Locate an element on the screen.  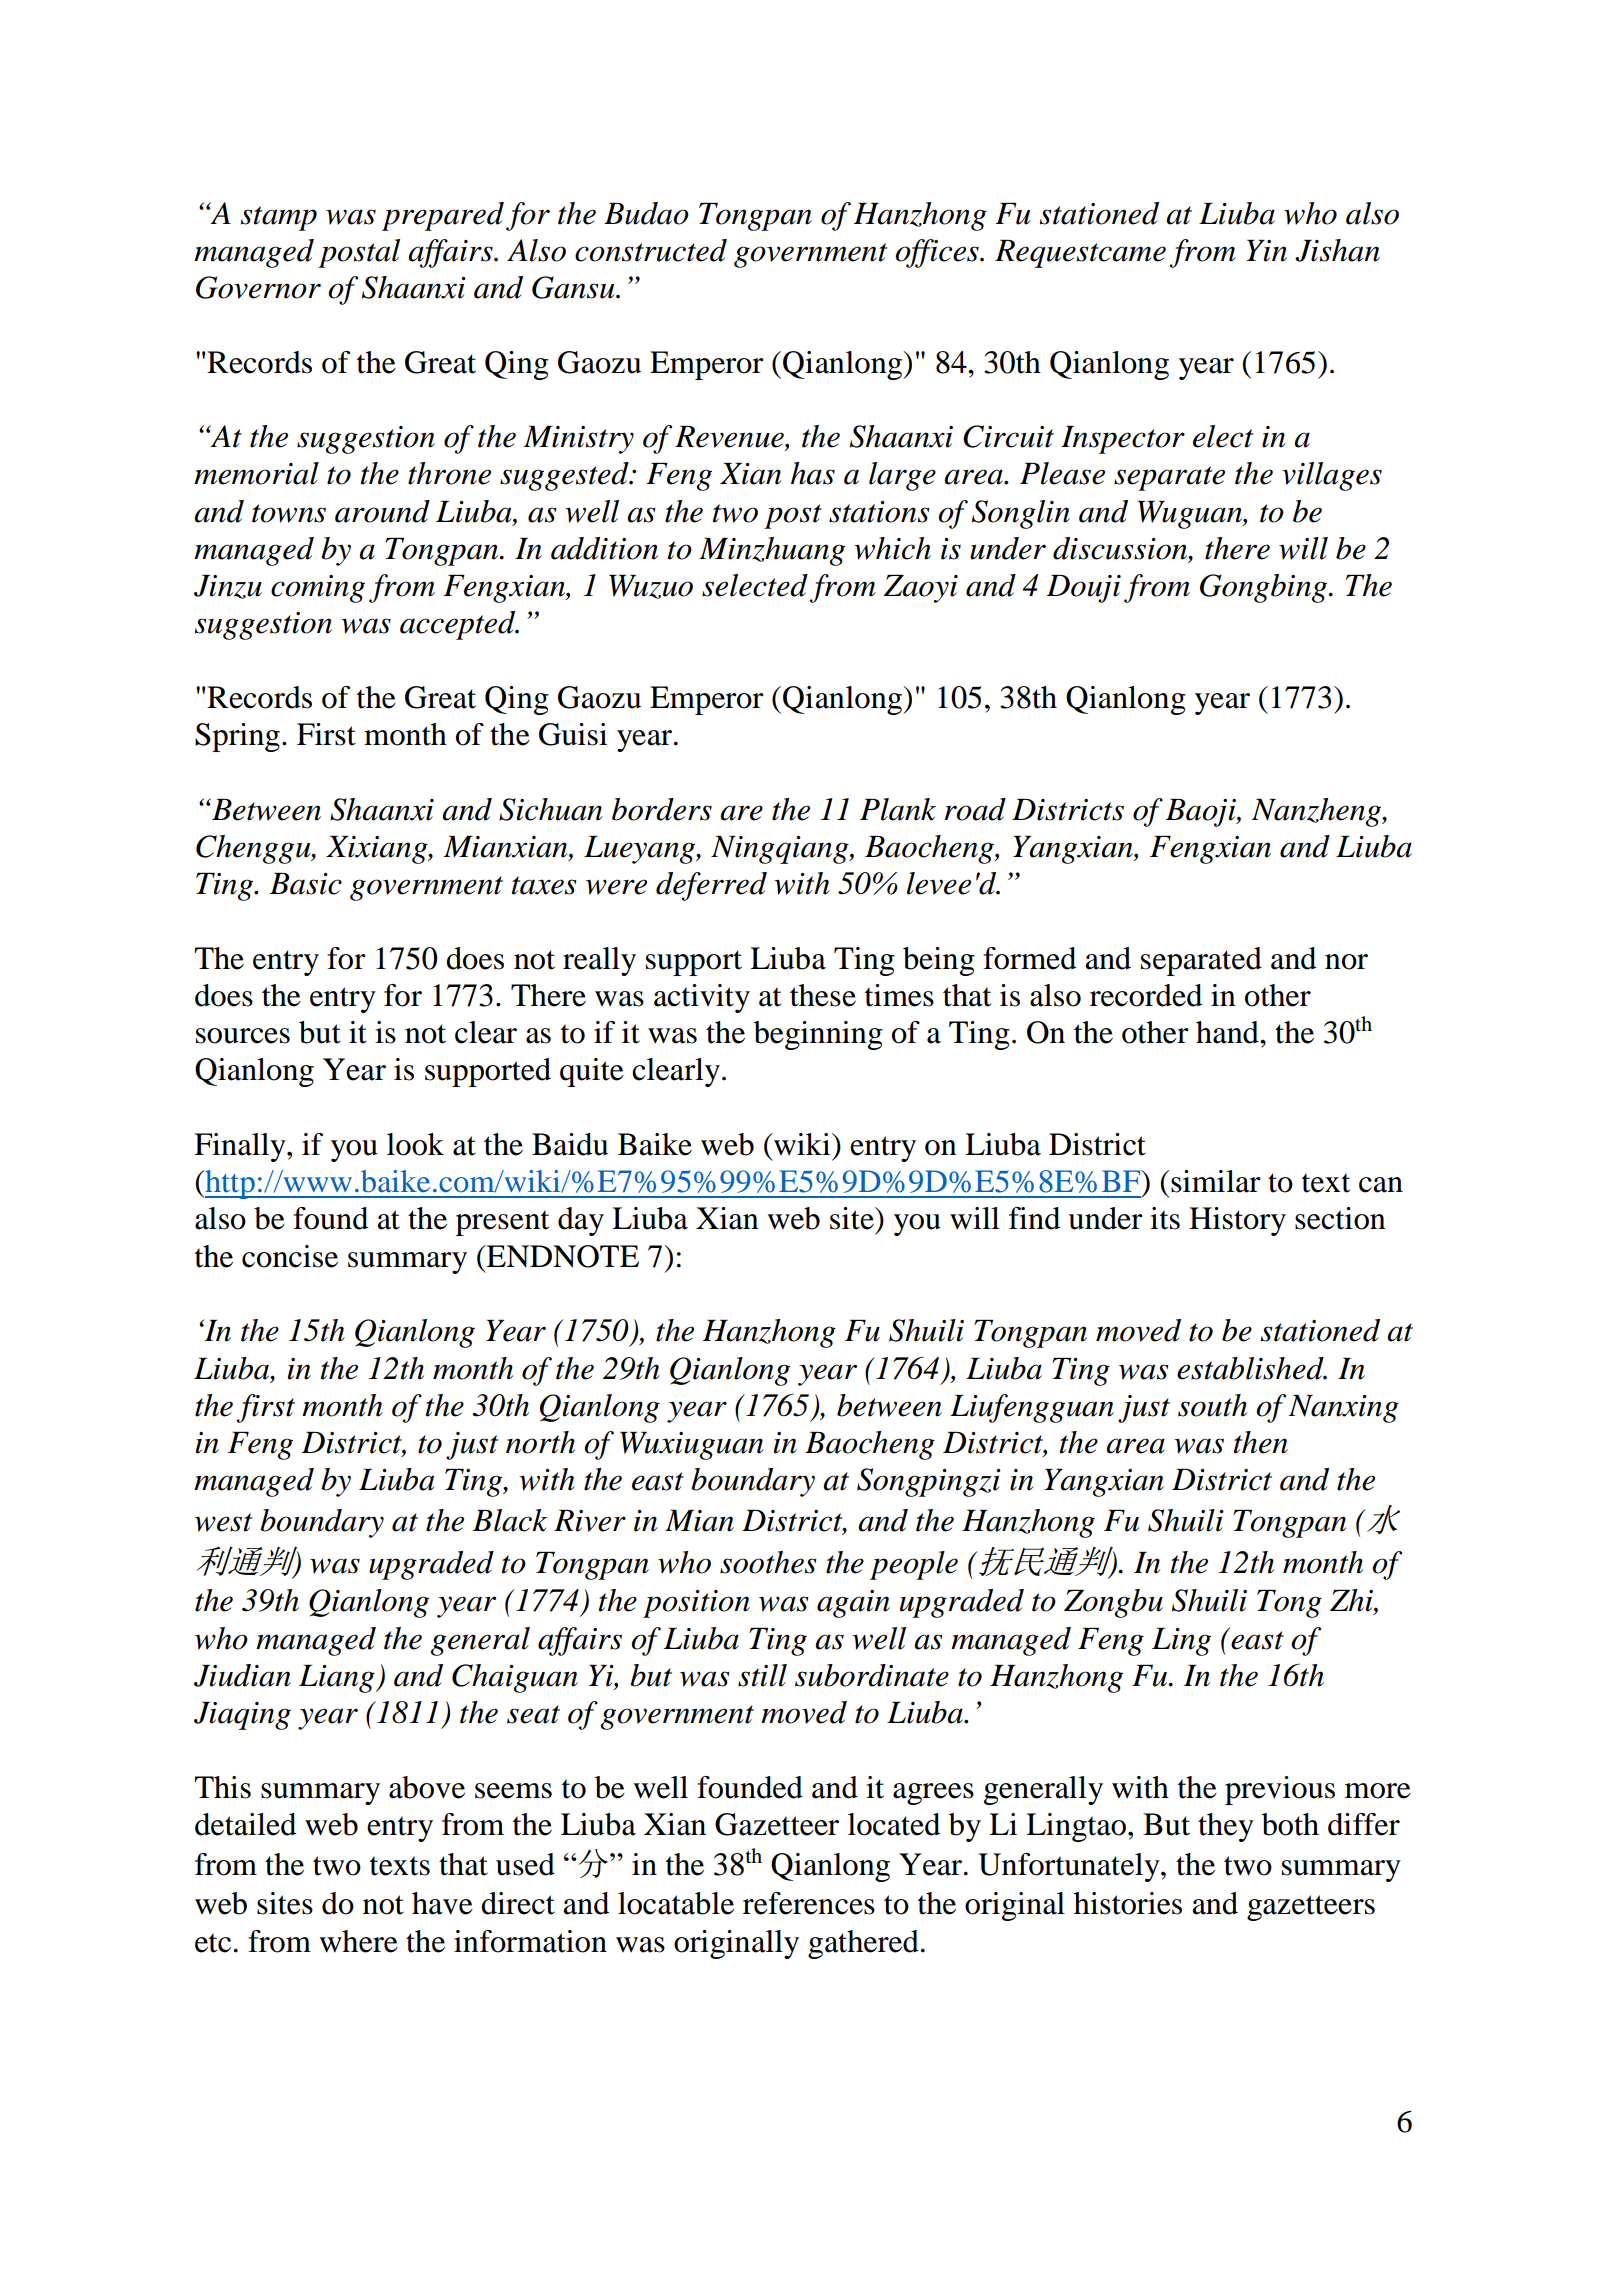
west is located at coordinates (223, 1522).
